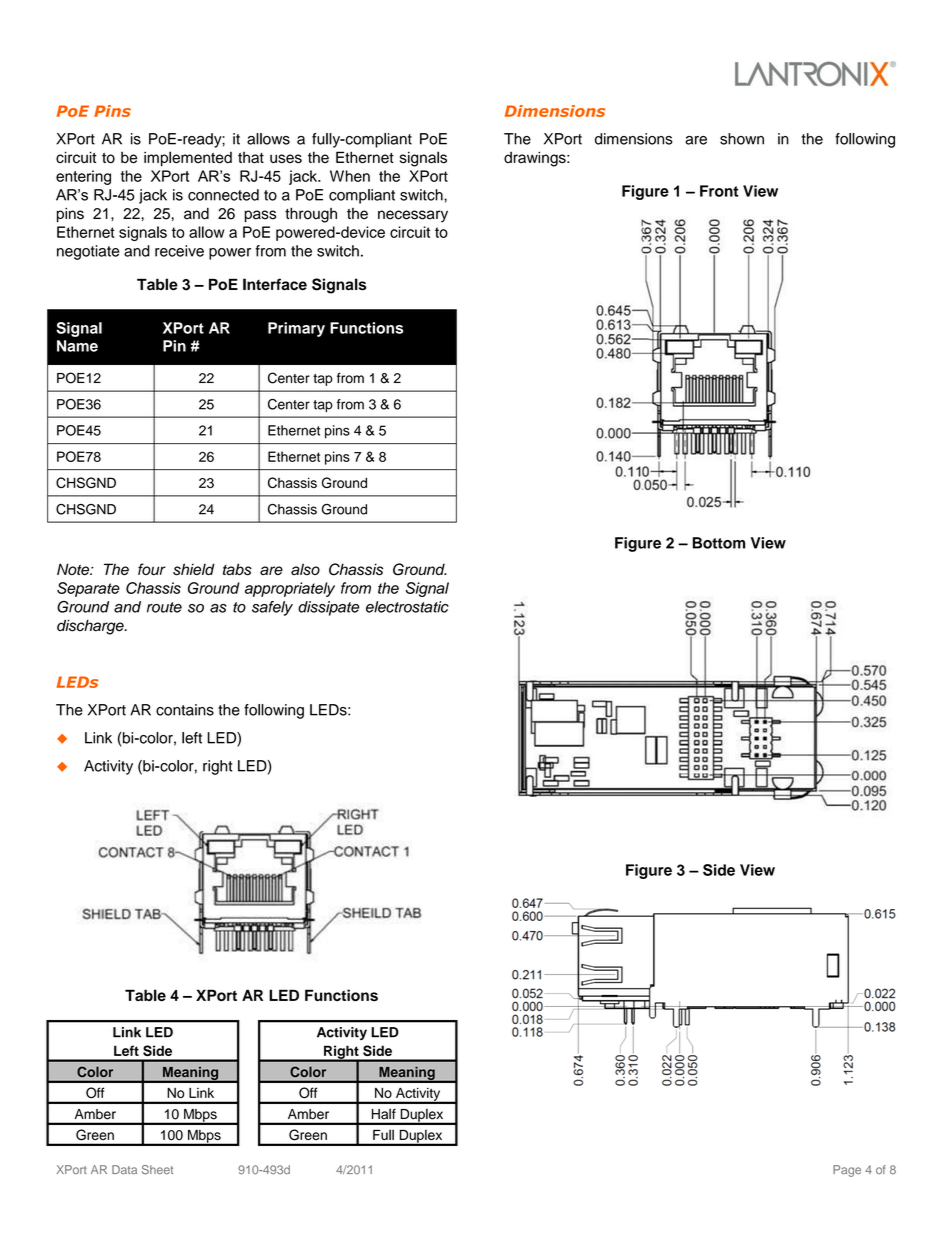  What do you see at coordinates (77, 346) in the screenshot?
I see `Name` at bounding box center [77, 346].
